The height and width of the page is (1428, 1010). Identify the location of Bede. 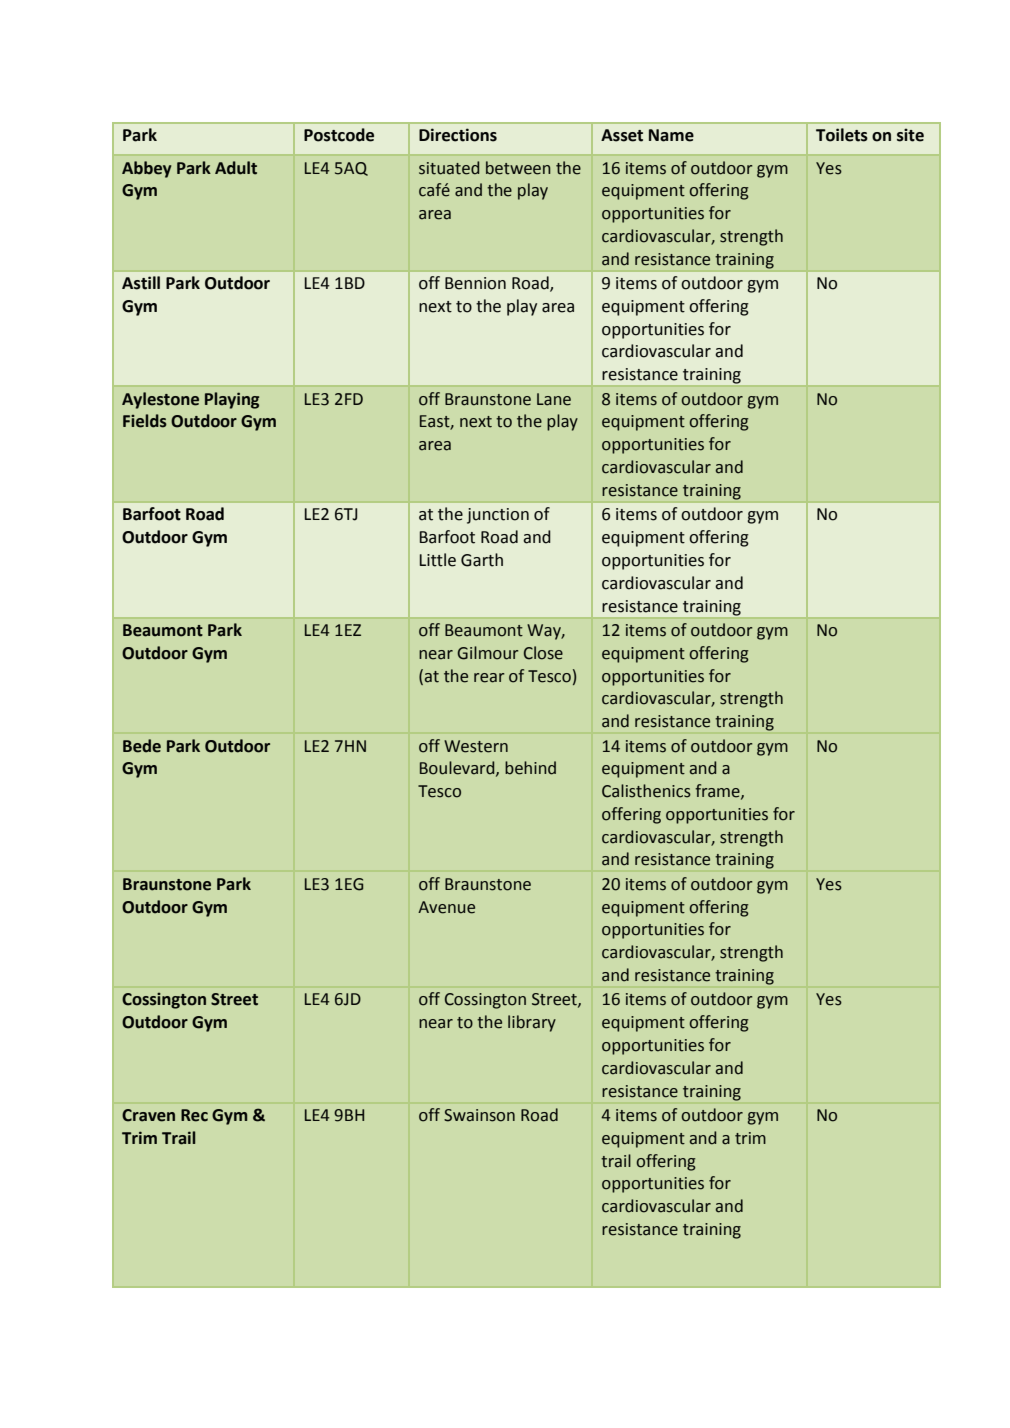
(142, 746).
